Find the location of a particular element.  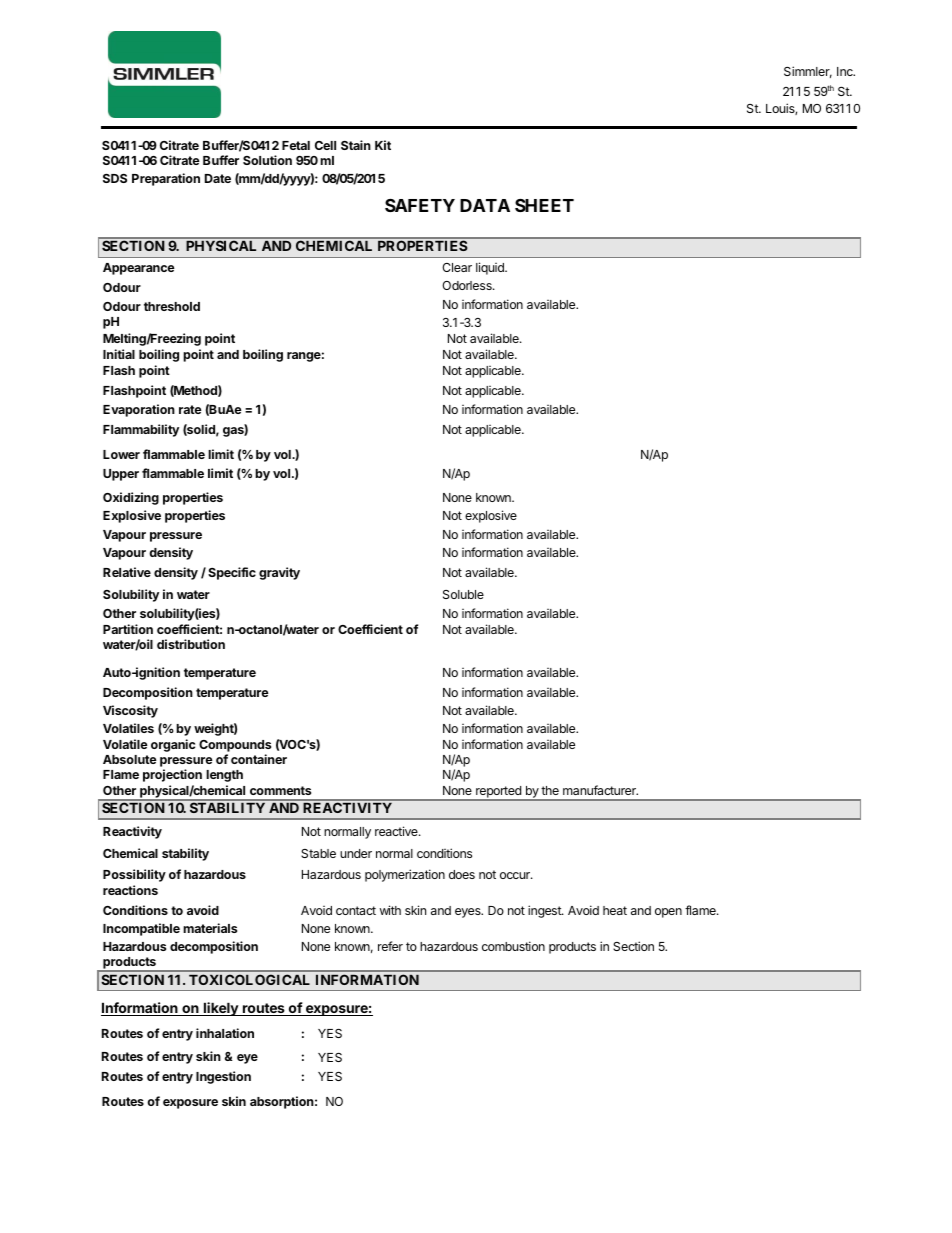

Specific is located at coordinates (232, 573).
